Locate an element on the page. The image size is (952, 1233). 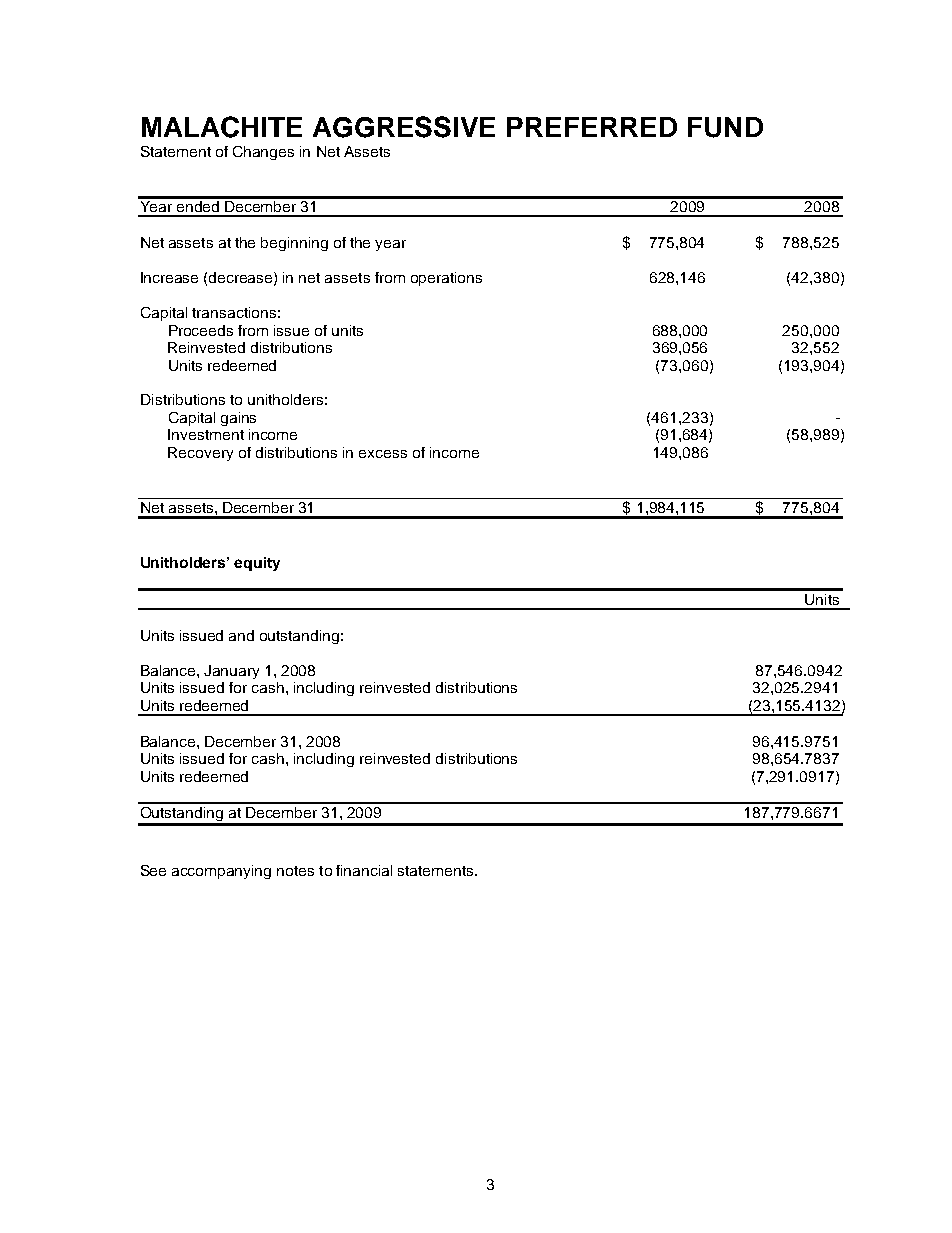
FUND is located at coordinates (725, 127).
